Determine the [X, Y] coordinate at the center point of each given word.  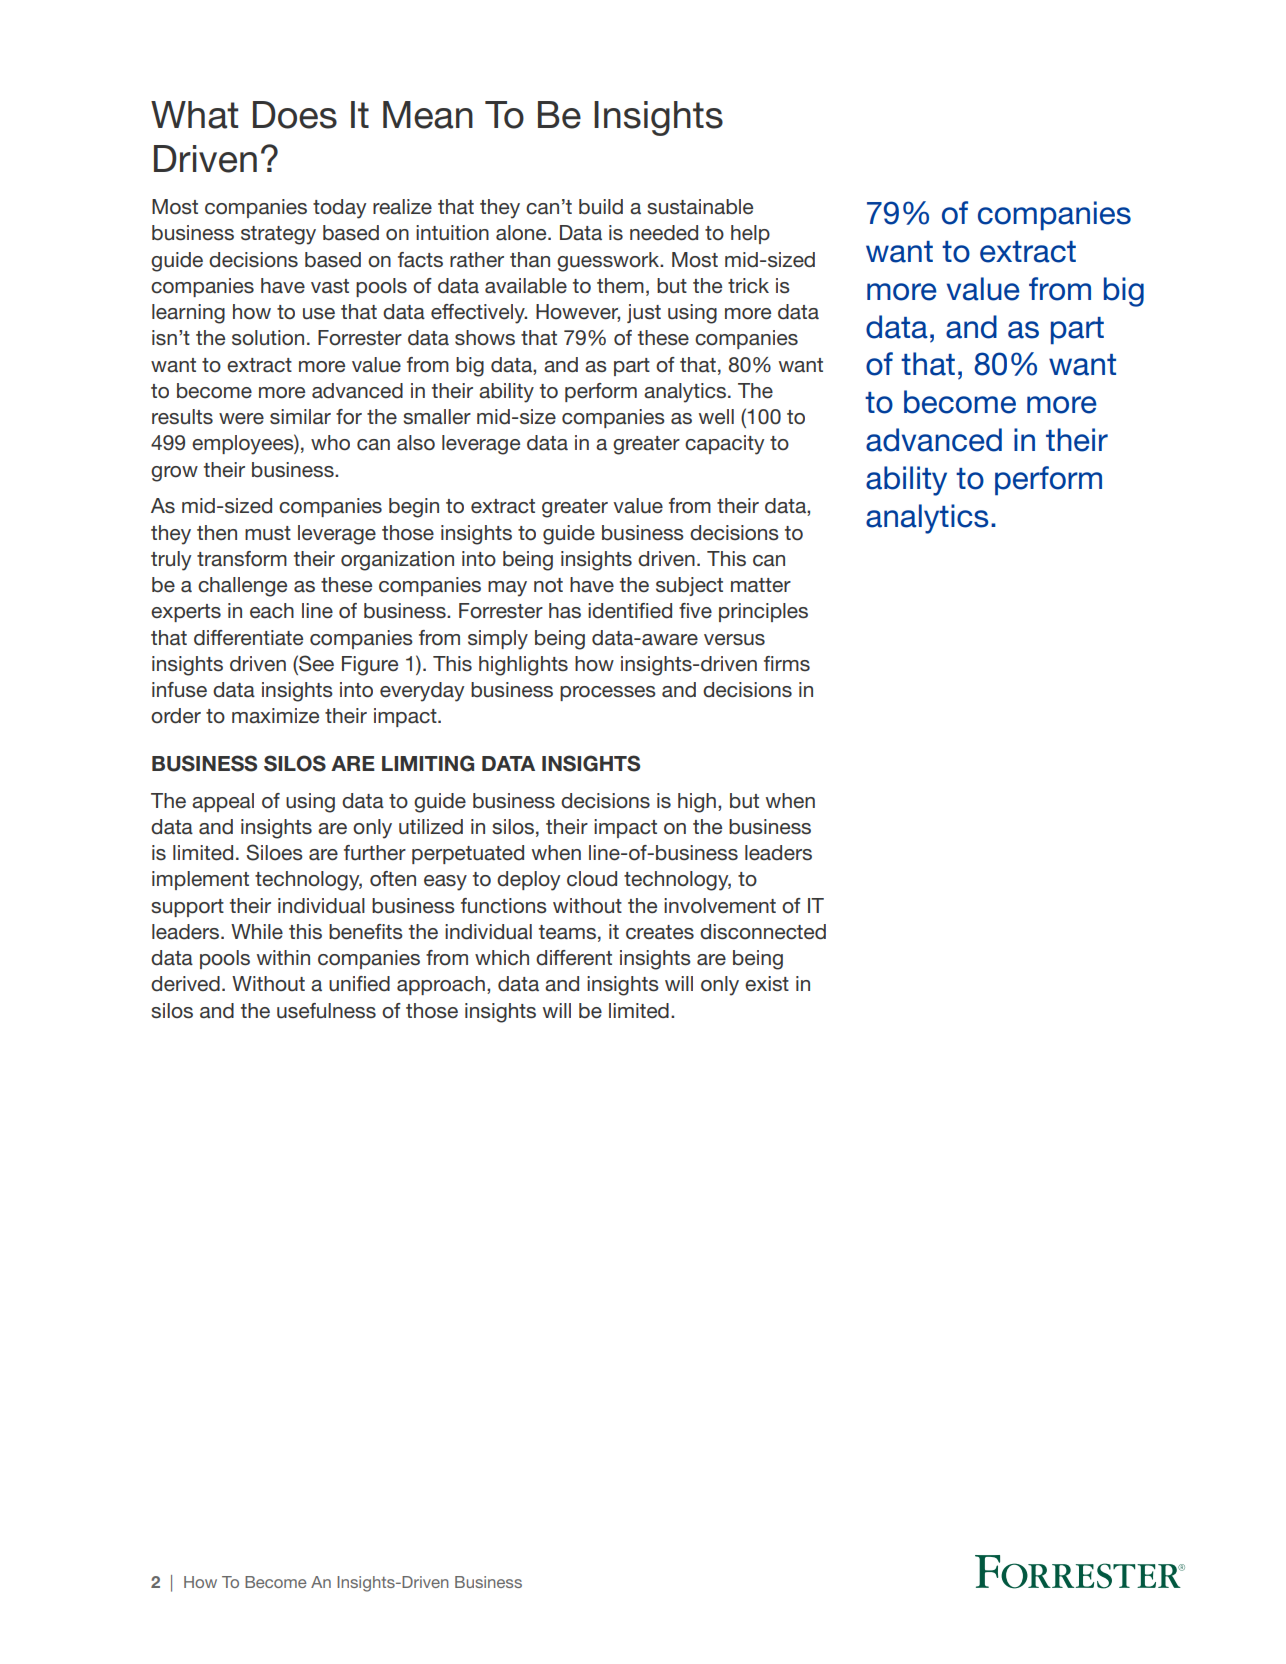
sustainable [700, 207]
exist [767, 984]
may [507, 589]
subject [689, 586]
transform [242, 559]
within [283, 957]
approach [441, 985]
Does [295, 115]
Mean [428, 115]
